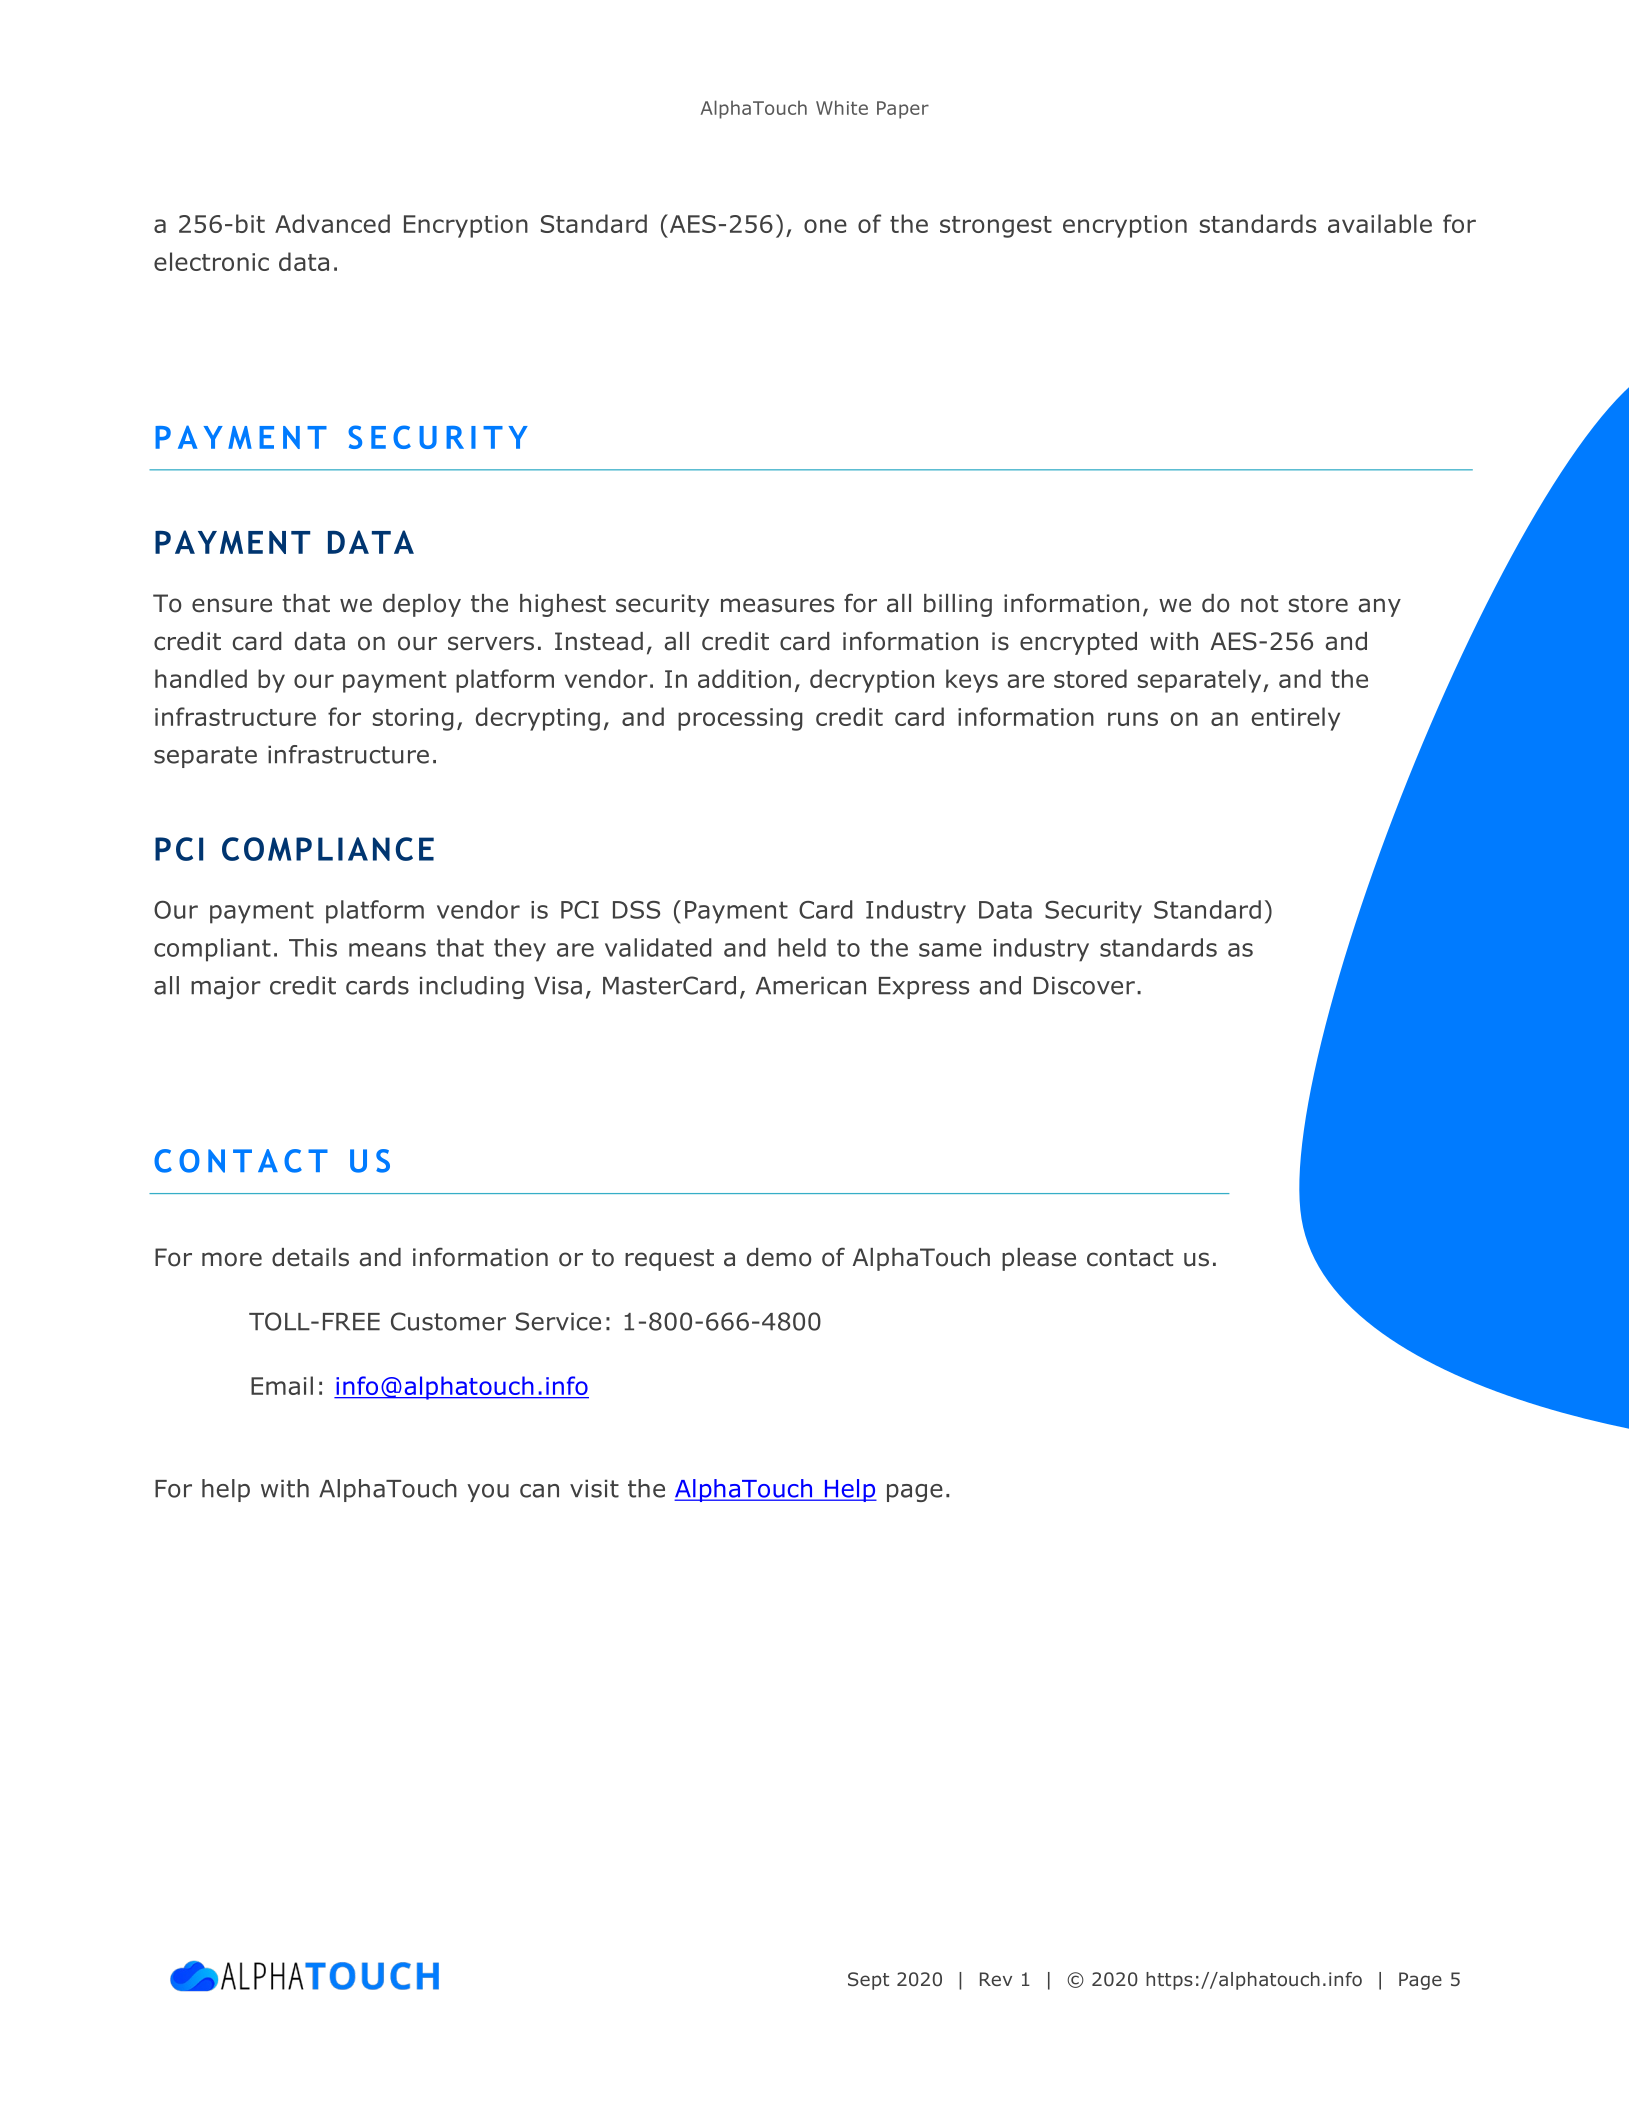  Describe the element at coordinates (1380, 223) in the image. I see `available` at that location.
